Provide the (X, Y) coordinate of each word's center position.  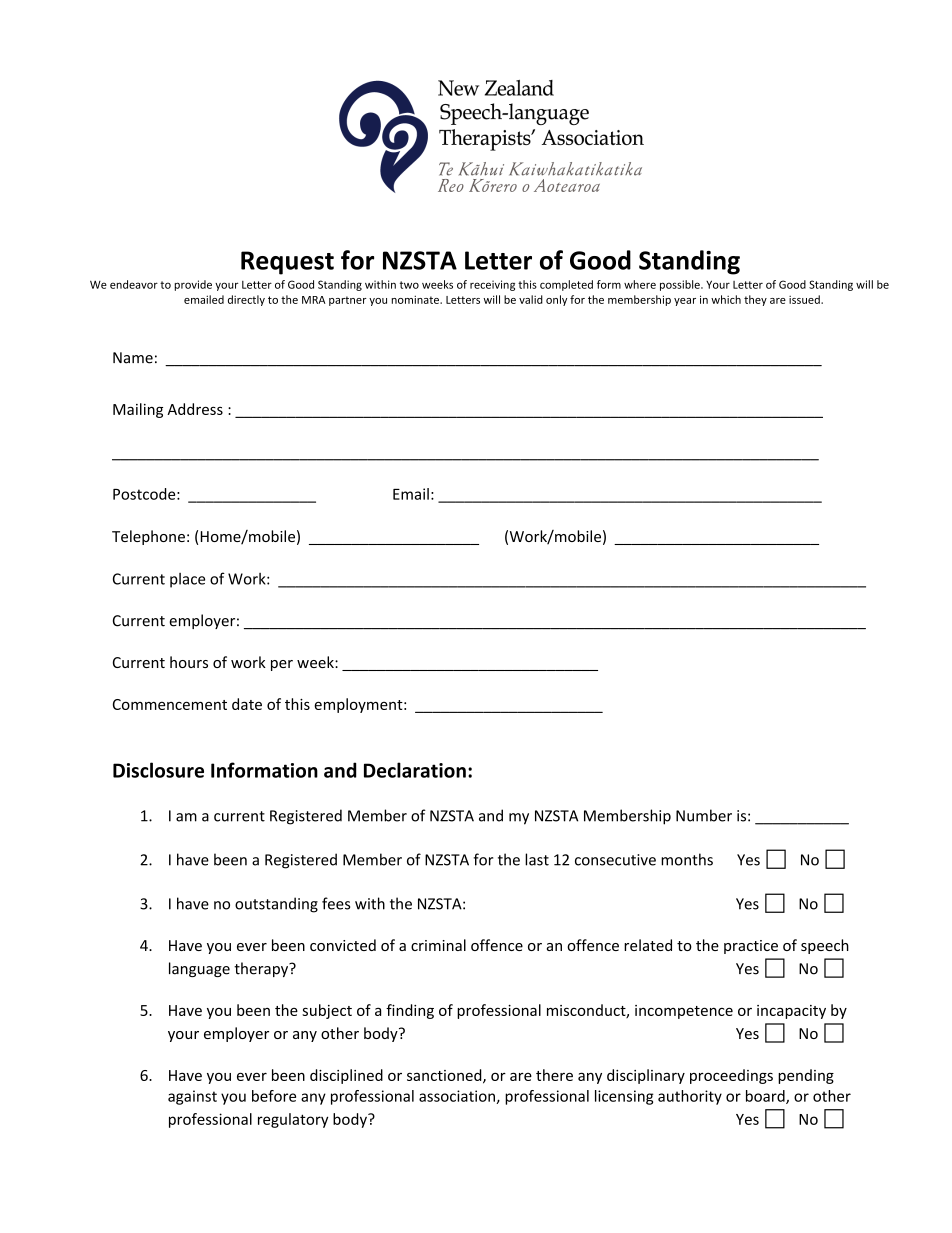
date (247, 704)
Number (704, 815)
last (537, 859)
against (192, 1097)
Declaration (415, 770)
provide (193, 285)
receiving (492, 285)
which (726, 299)
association (458, 1097)
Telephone (148, 537)
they (755, 300)
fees (336, 903)
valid (531, 299)
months (687, 859)
